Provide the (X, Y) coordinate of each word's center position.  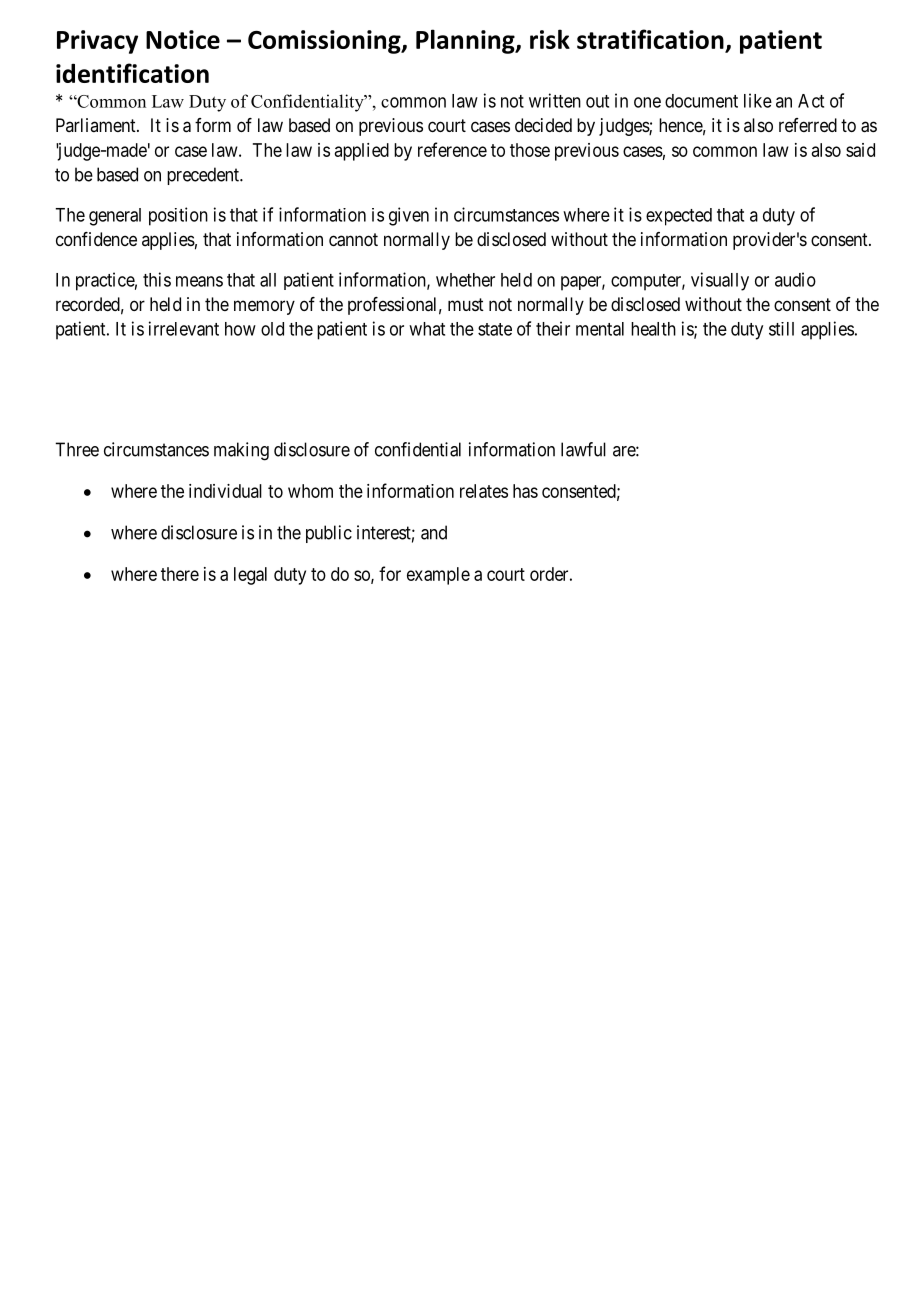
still (781, 329)
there (180, 574)
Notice (183, 39)
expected (679, 217)
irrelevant (184, 328)
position (178, 216)
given (409, 216)
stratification (650, 39)
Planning (466, 41)
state (495, 329)
